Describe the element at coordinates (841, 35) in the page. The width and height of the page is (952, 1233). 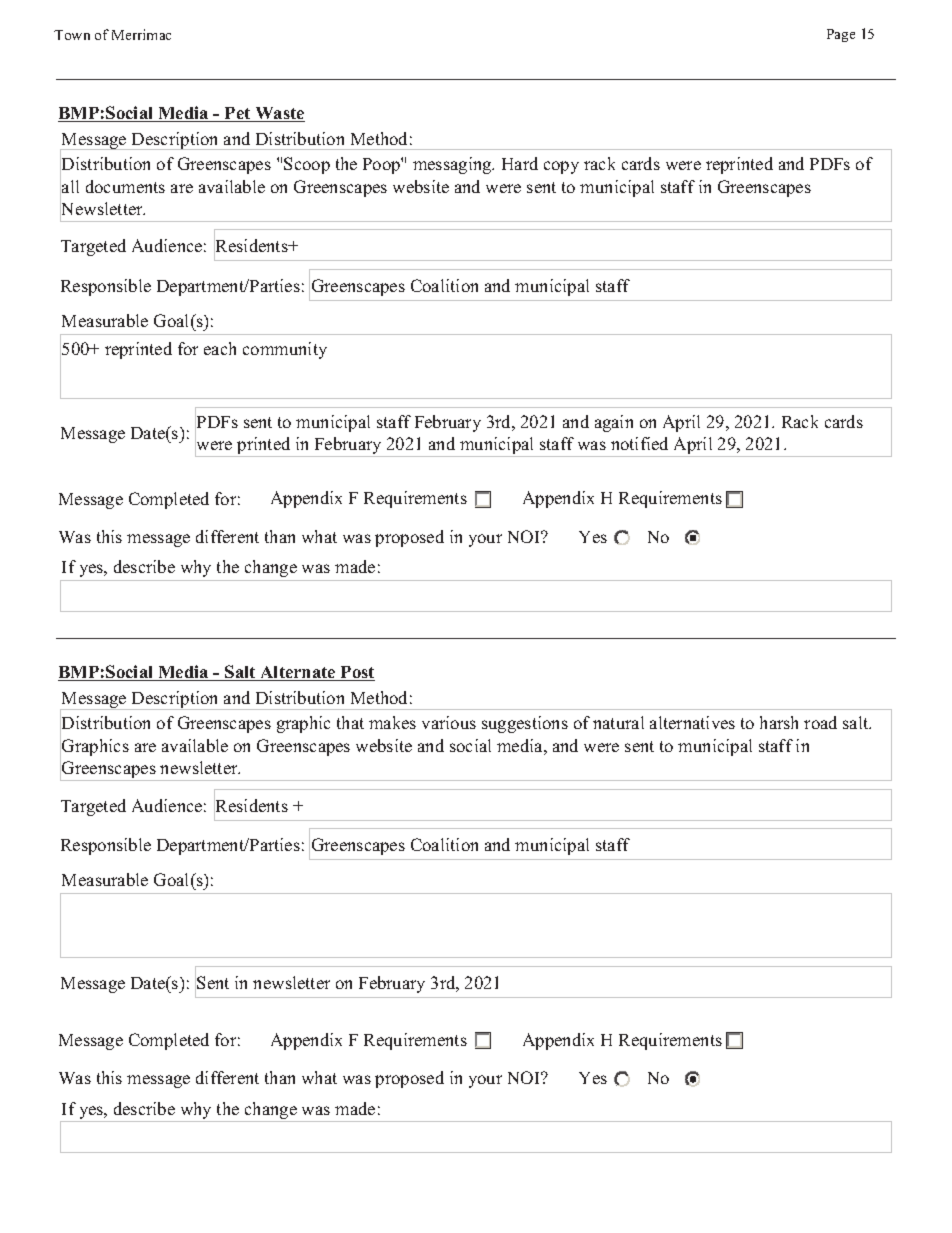
I see `Page` at that location.
